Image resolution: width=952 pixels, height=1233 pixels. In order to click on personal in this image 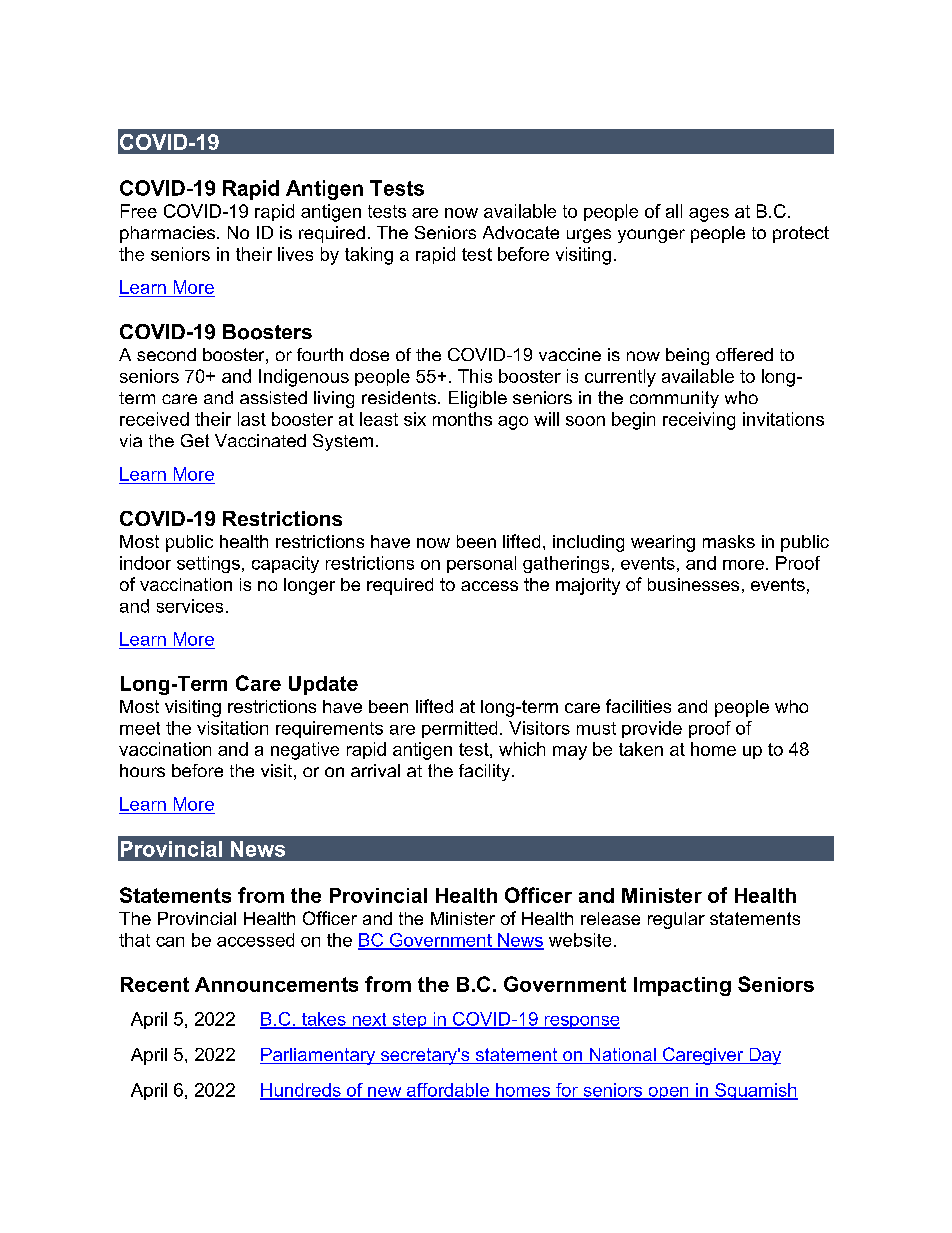, I will do `click(481, 564)`.
